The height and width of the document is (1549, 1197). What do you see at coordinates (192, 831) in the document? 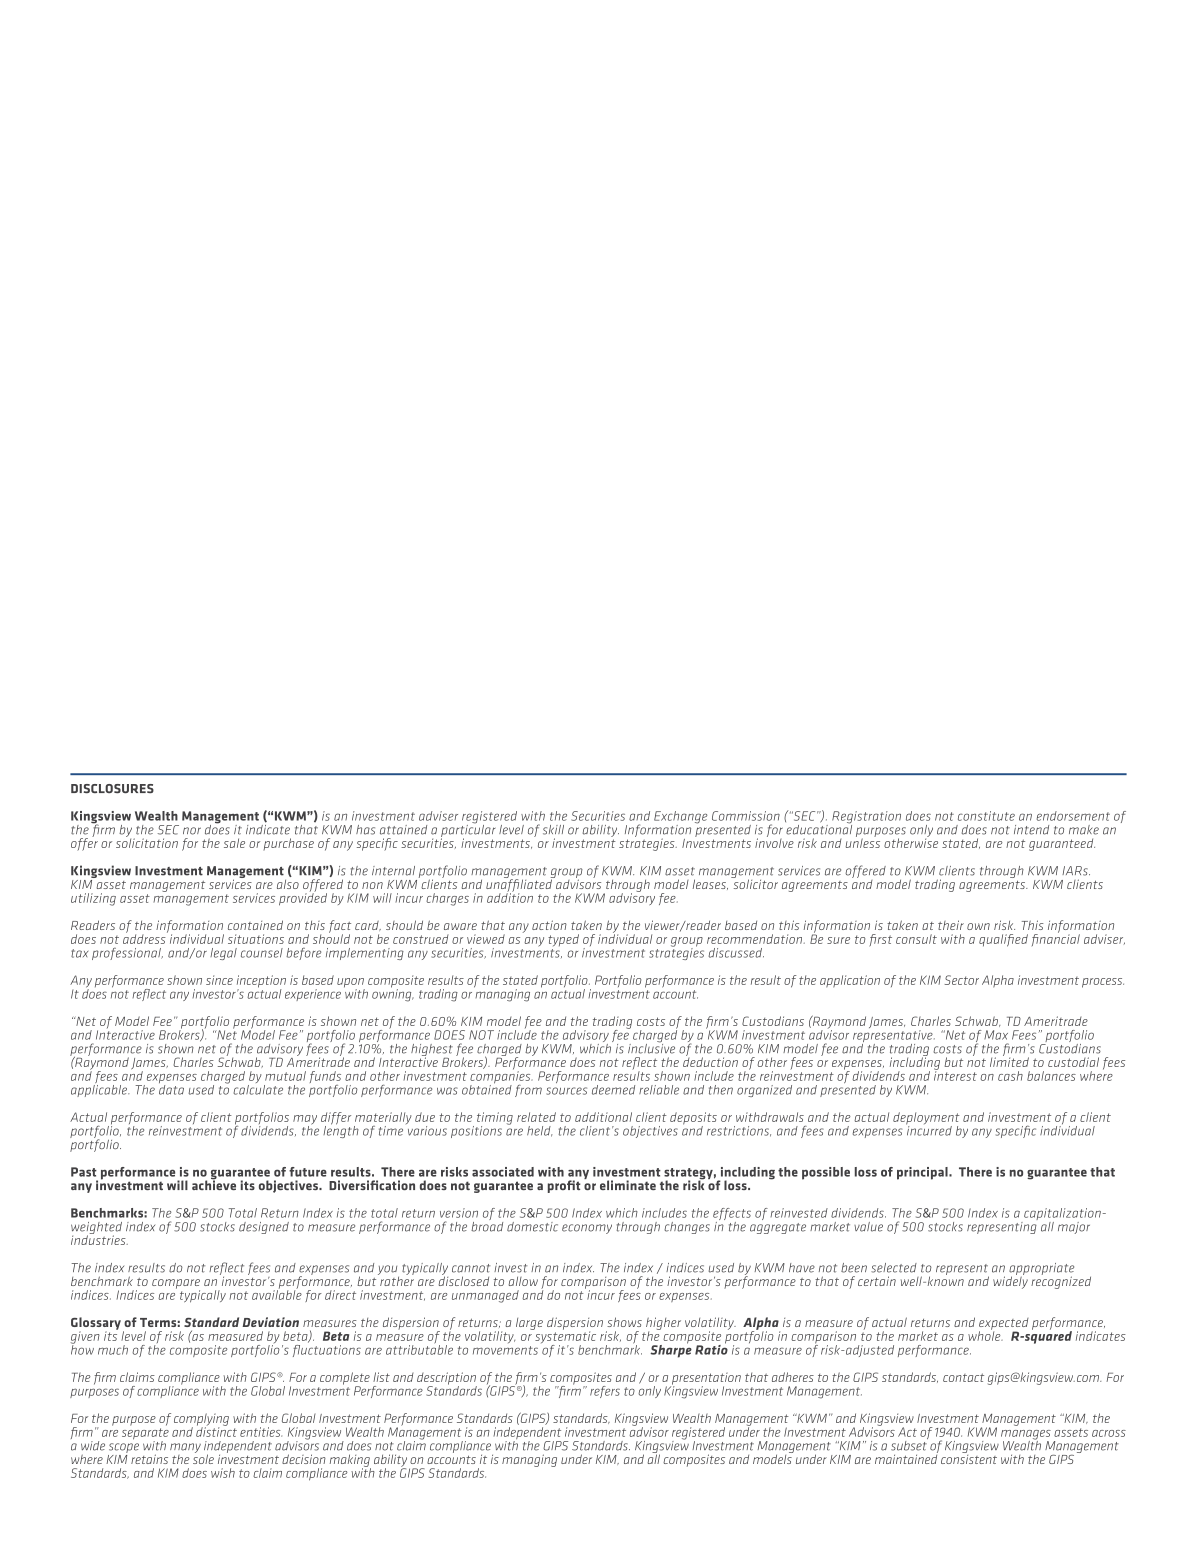
I see `nor` at bounding box center [192, 831].
